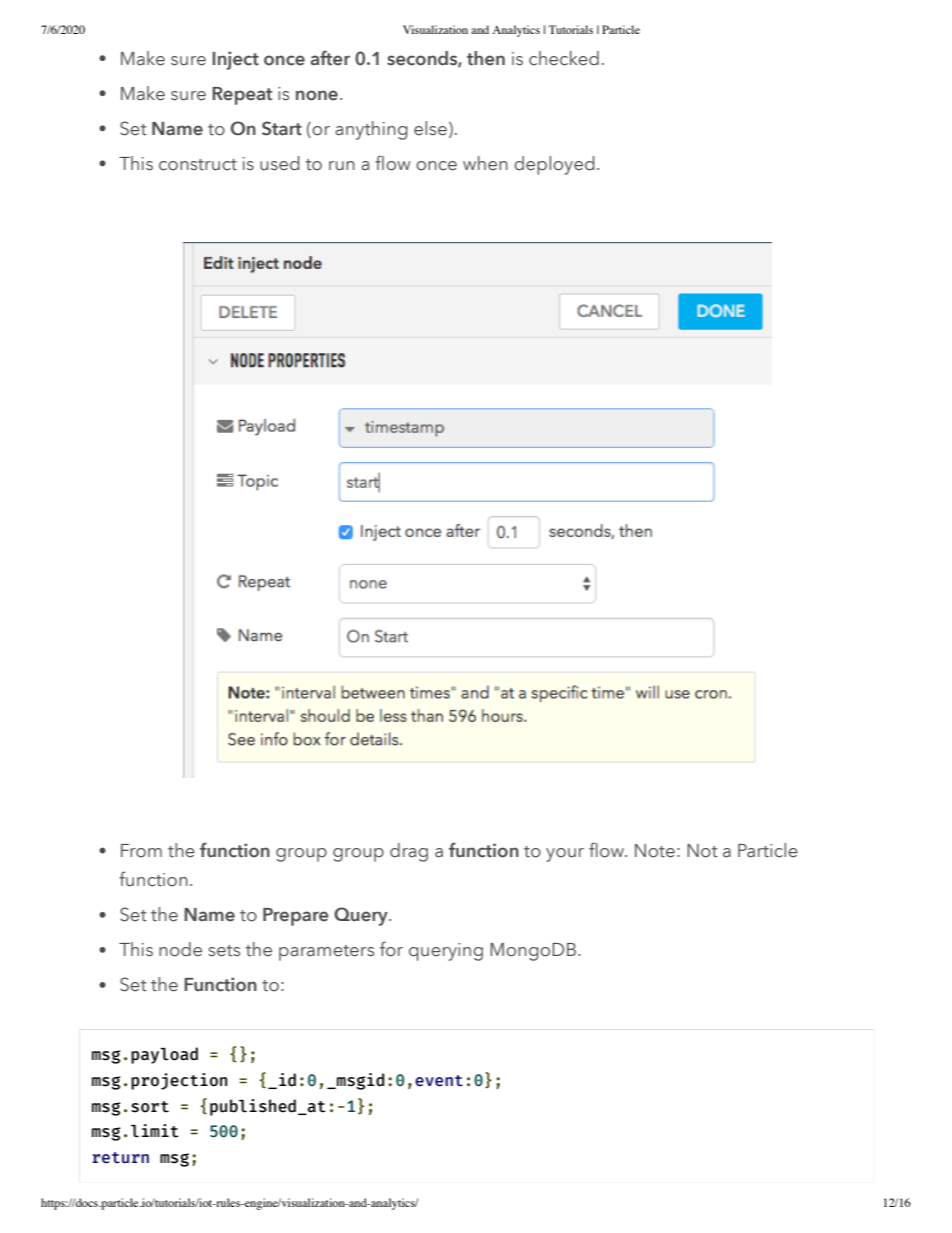 This screenshot has width=952, height=1233. I want to click on construct, so click(198, 165).
